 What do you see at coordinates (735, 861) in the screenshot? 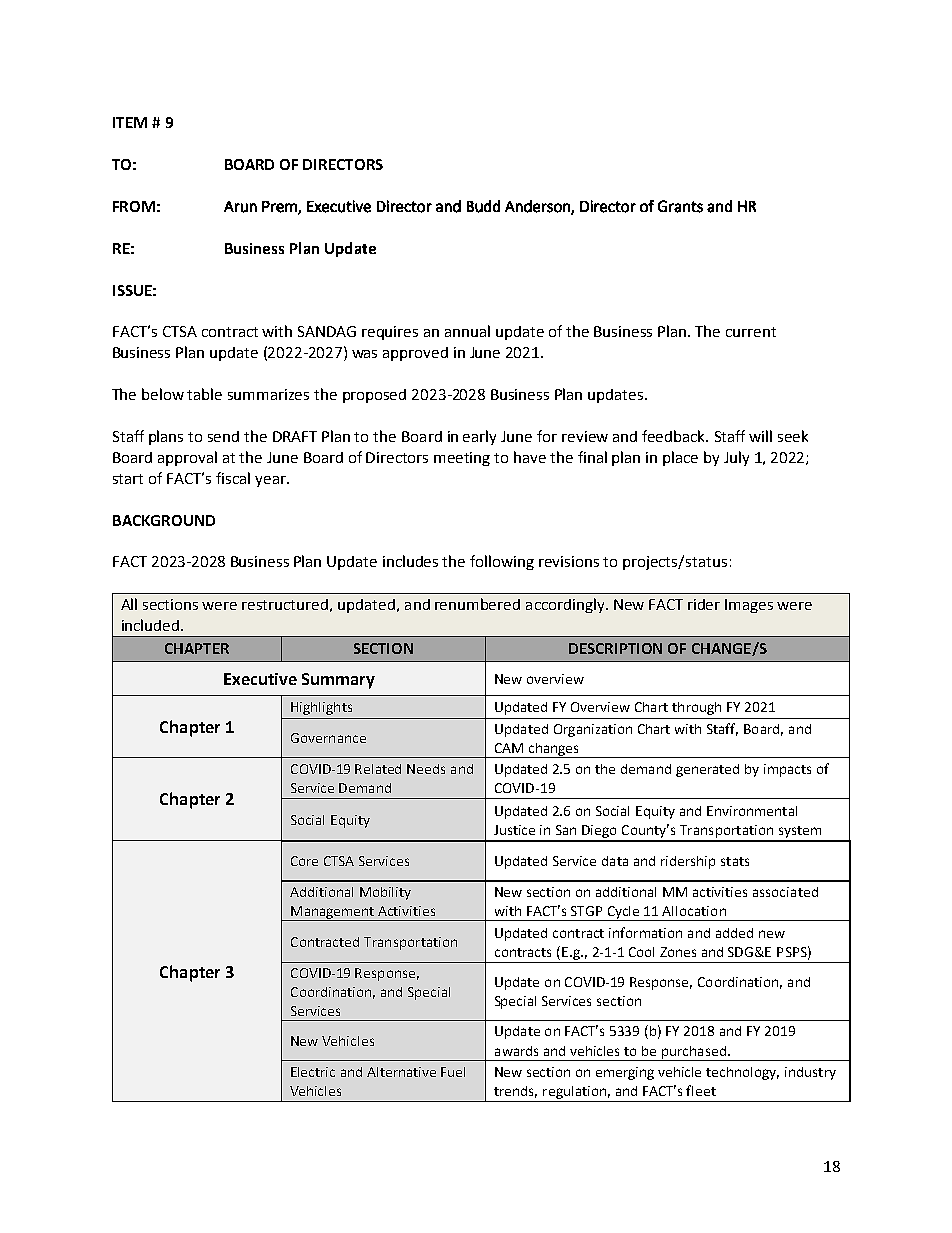
I see `stats` at bounding box center [735, 861].
